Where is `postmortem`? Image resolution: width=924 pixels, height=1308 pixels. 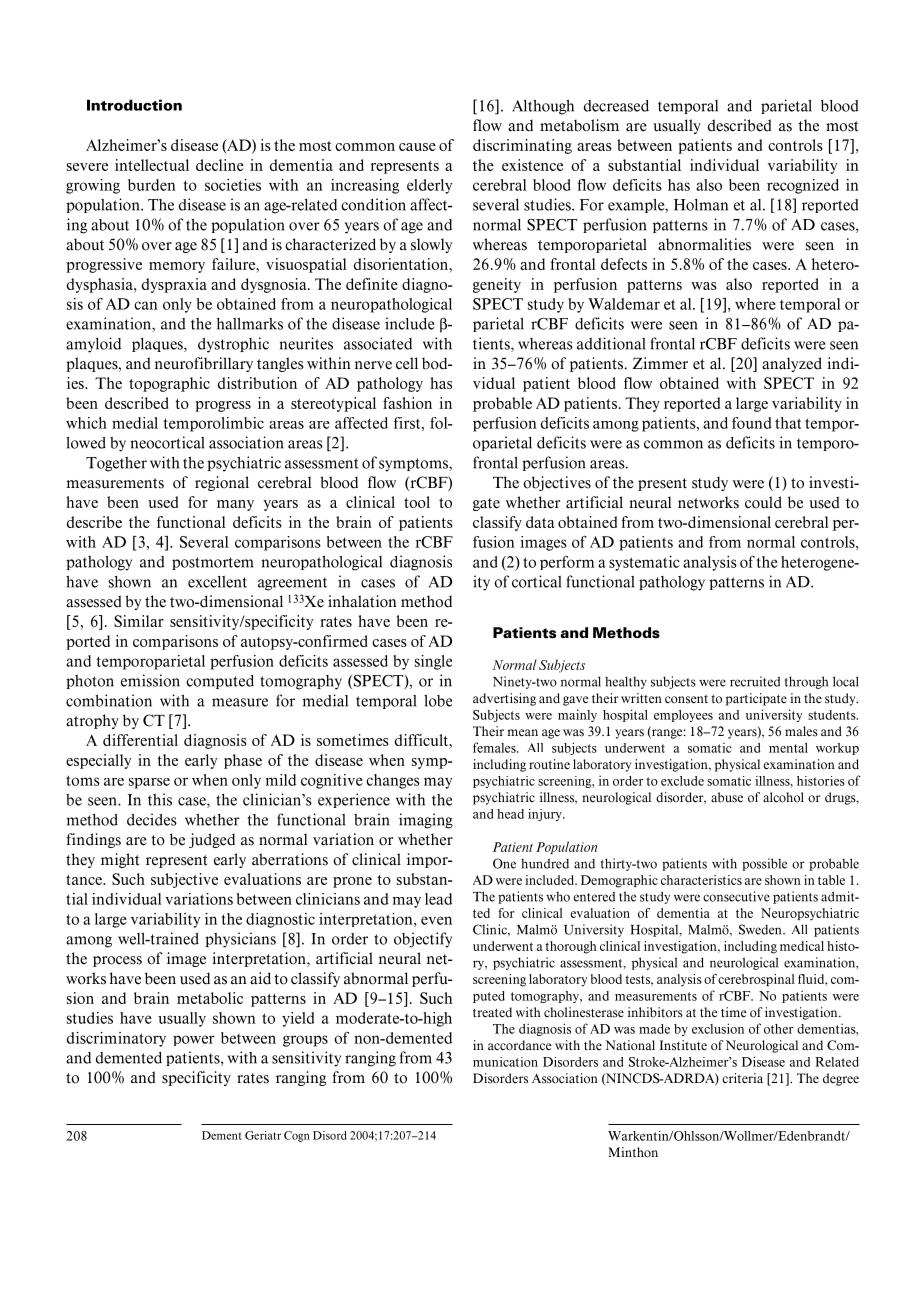
postmortem is located at coordinates (213, 563).
